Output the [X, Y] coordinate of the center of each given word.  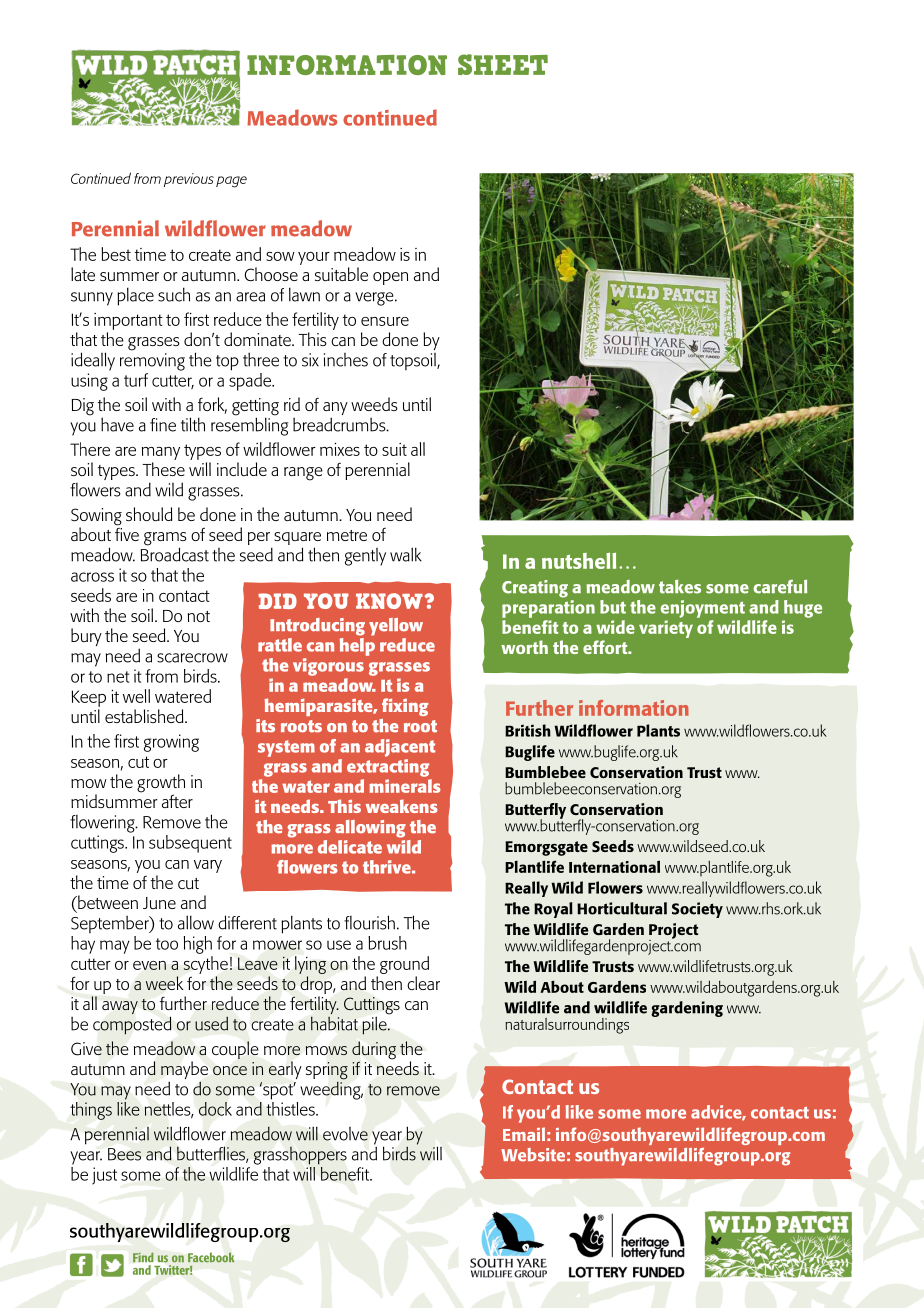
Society [697, 910]
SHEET [503, 64]
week [164, 983]
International [614, 866]
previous [189, 180]
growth [161, 784]
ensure [385, 321]
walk [406, 554]
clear [423, 983]
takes [680, 587]
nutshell [579, 561]
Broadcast [175, 553]
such [174, 294]
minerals [405, 786]
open [390, 278]
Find [143, 1257]
